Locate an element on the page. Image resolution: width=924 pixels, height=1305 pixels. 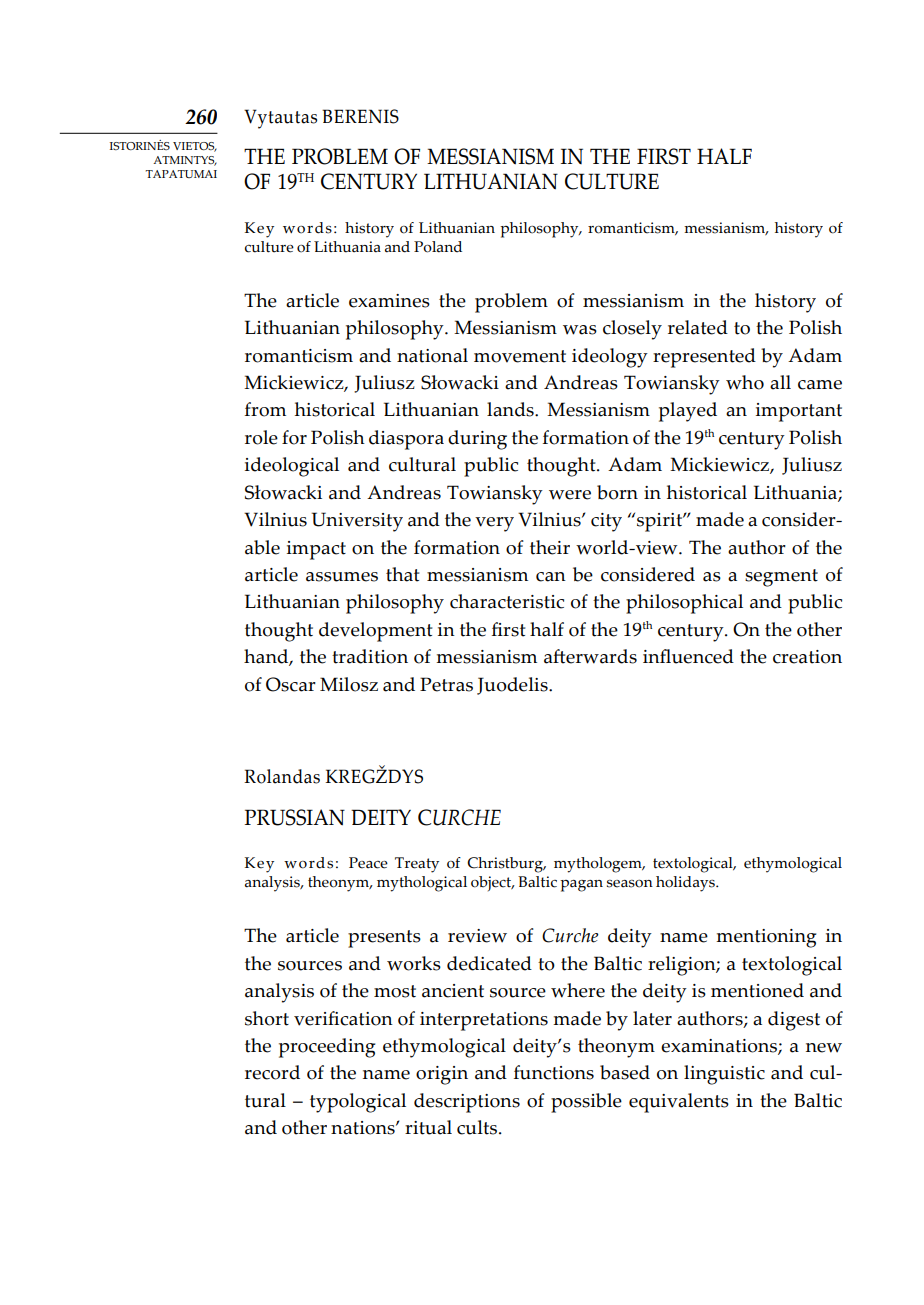
examines is located at coordinates (389, 301).
